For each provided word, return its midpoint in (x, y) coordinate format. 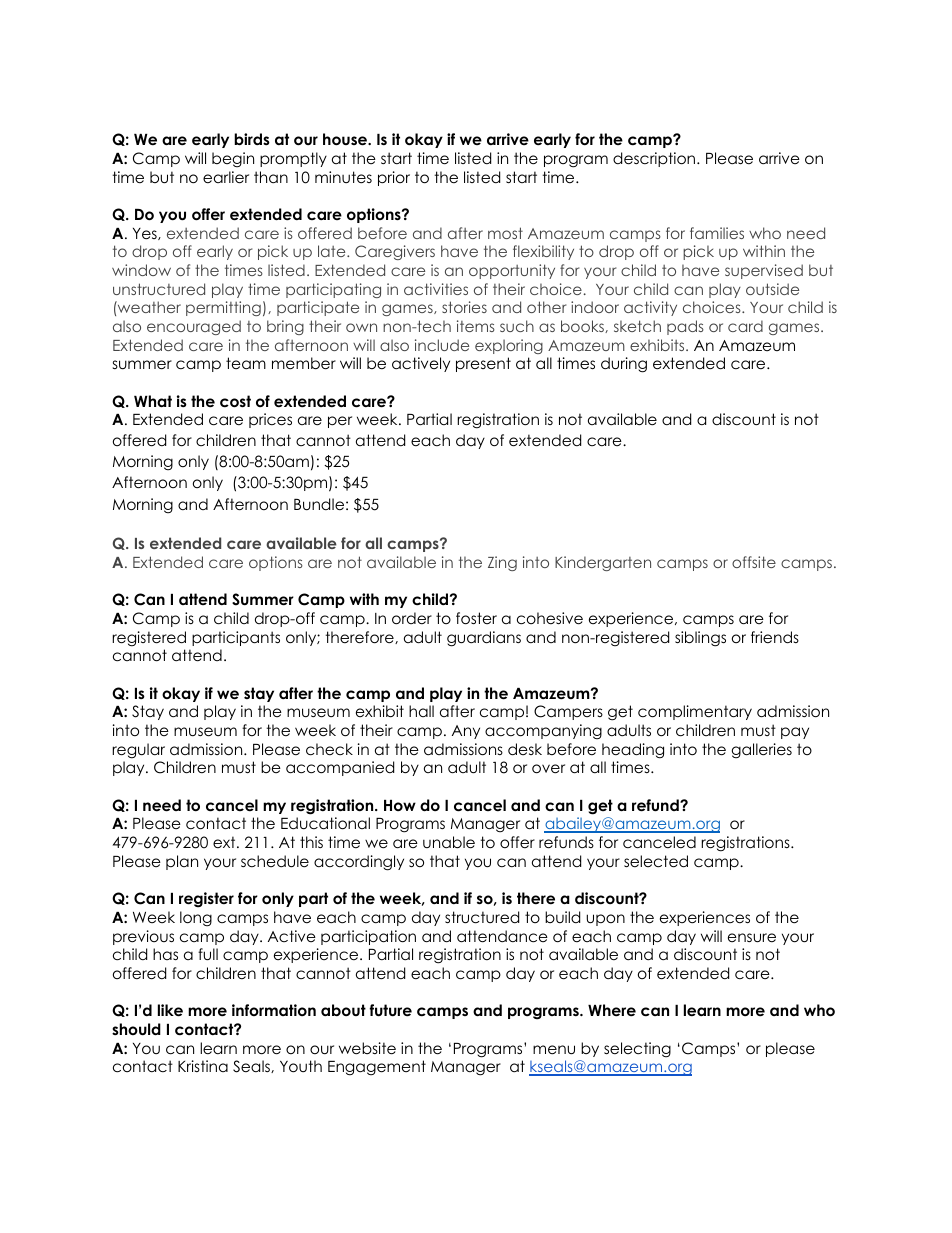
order (412, 618)
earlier (226, 177)
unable (449, 842)
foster (476, 618)
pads (685, 327)
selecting (637, 1050)
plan (182, 862)
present (483, 364)
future (391, 1010)
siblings (700, 639)
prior (394, 178)
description (655, 159)
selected (656, 861)
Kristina (203, 1066)
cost (235, 401)
